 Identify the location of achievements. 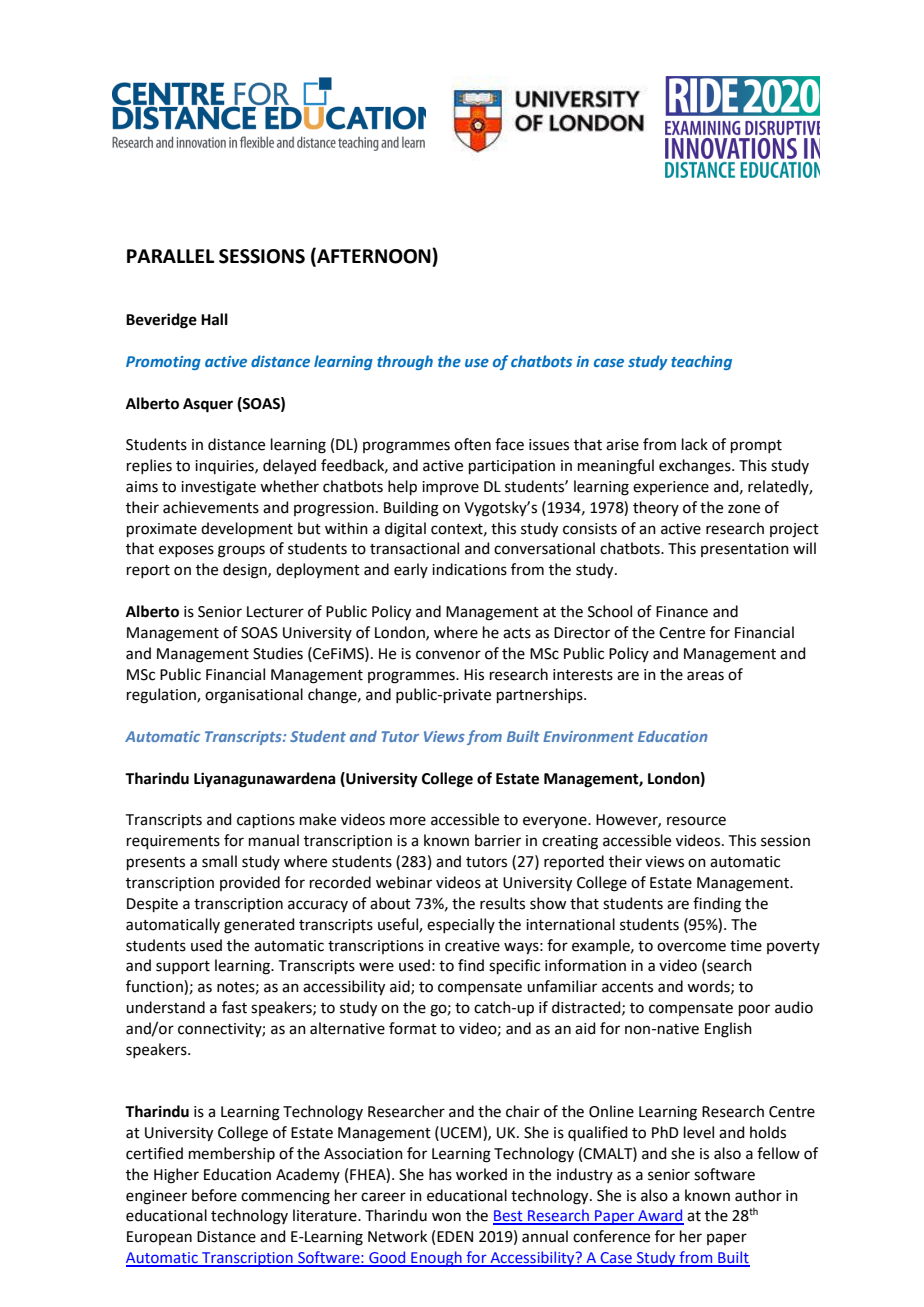
(211, 507).
